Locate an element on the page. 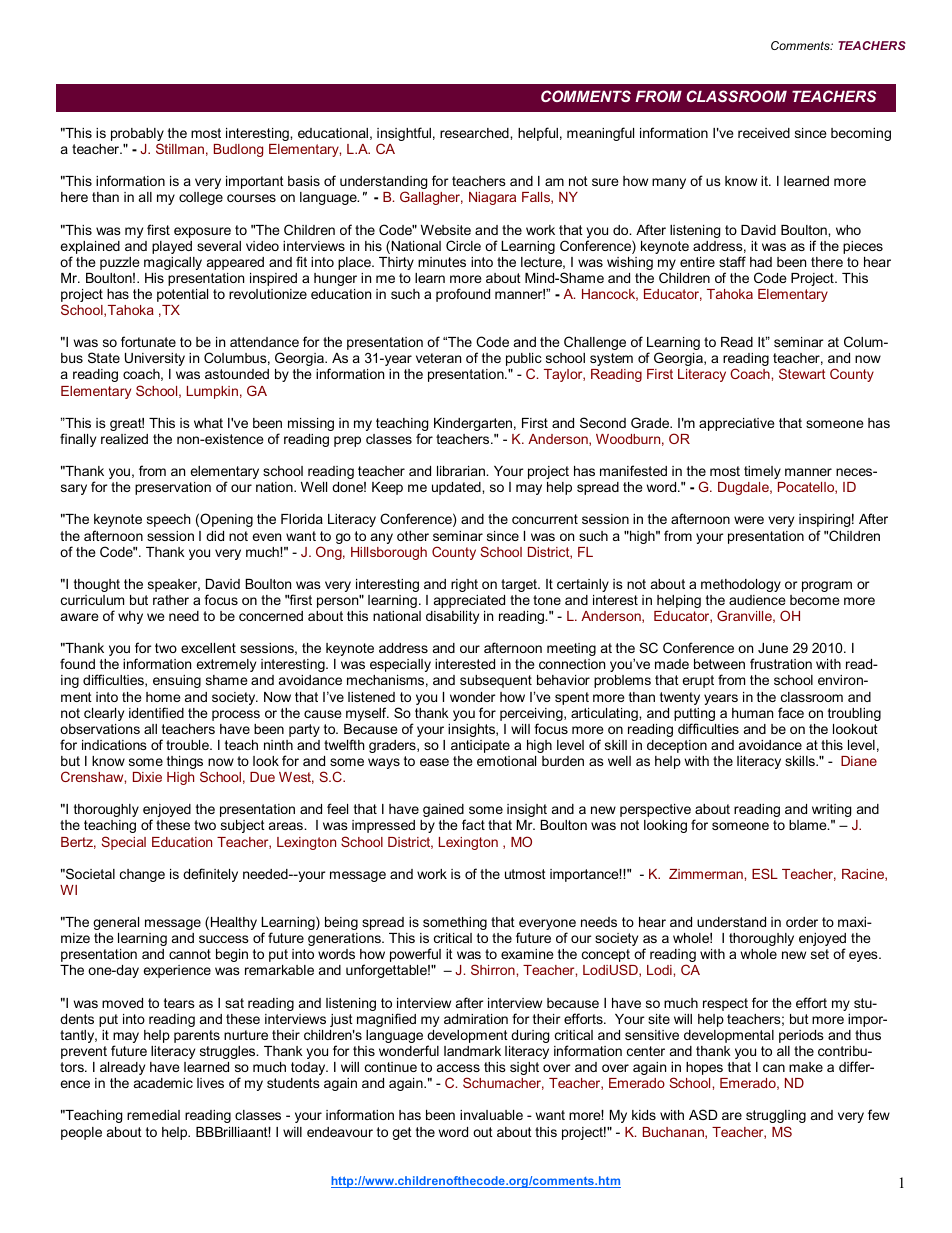 Image resolution: width=952 pixels, height=1233 pixels. researched is located at coordinates (475, 133).
